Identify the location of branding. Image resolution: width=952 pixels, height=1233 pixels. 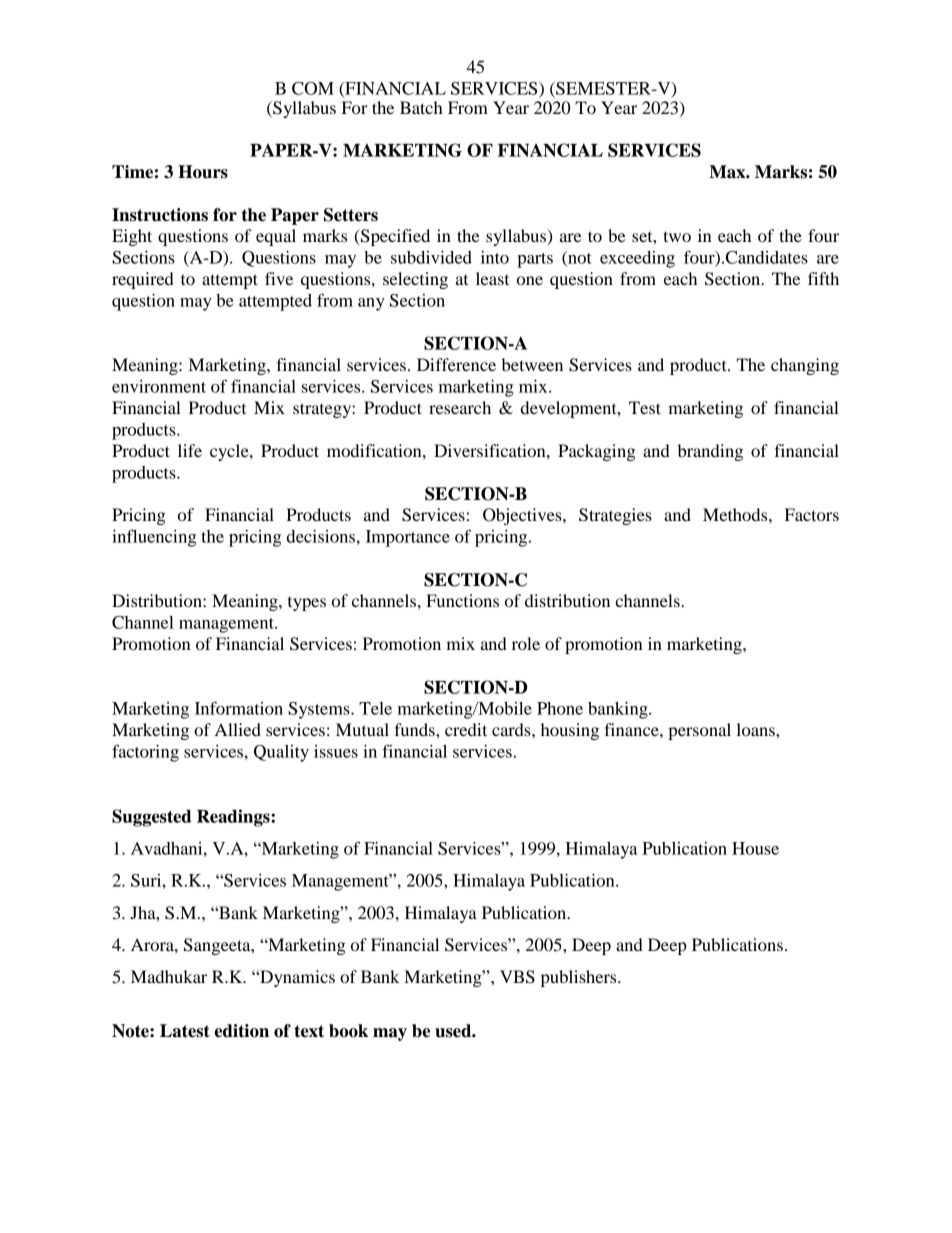
(710, 452).
